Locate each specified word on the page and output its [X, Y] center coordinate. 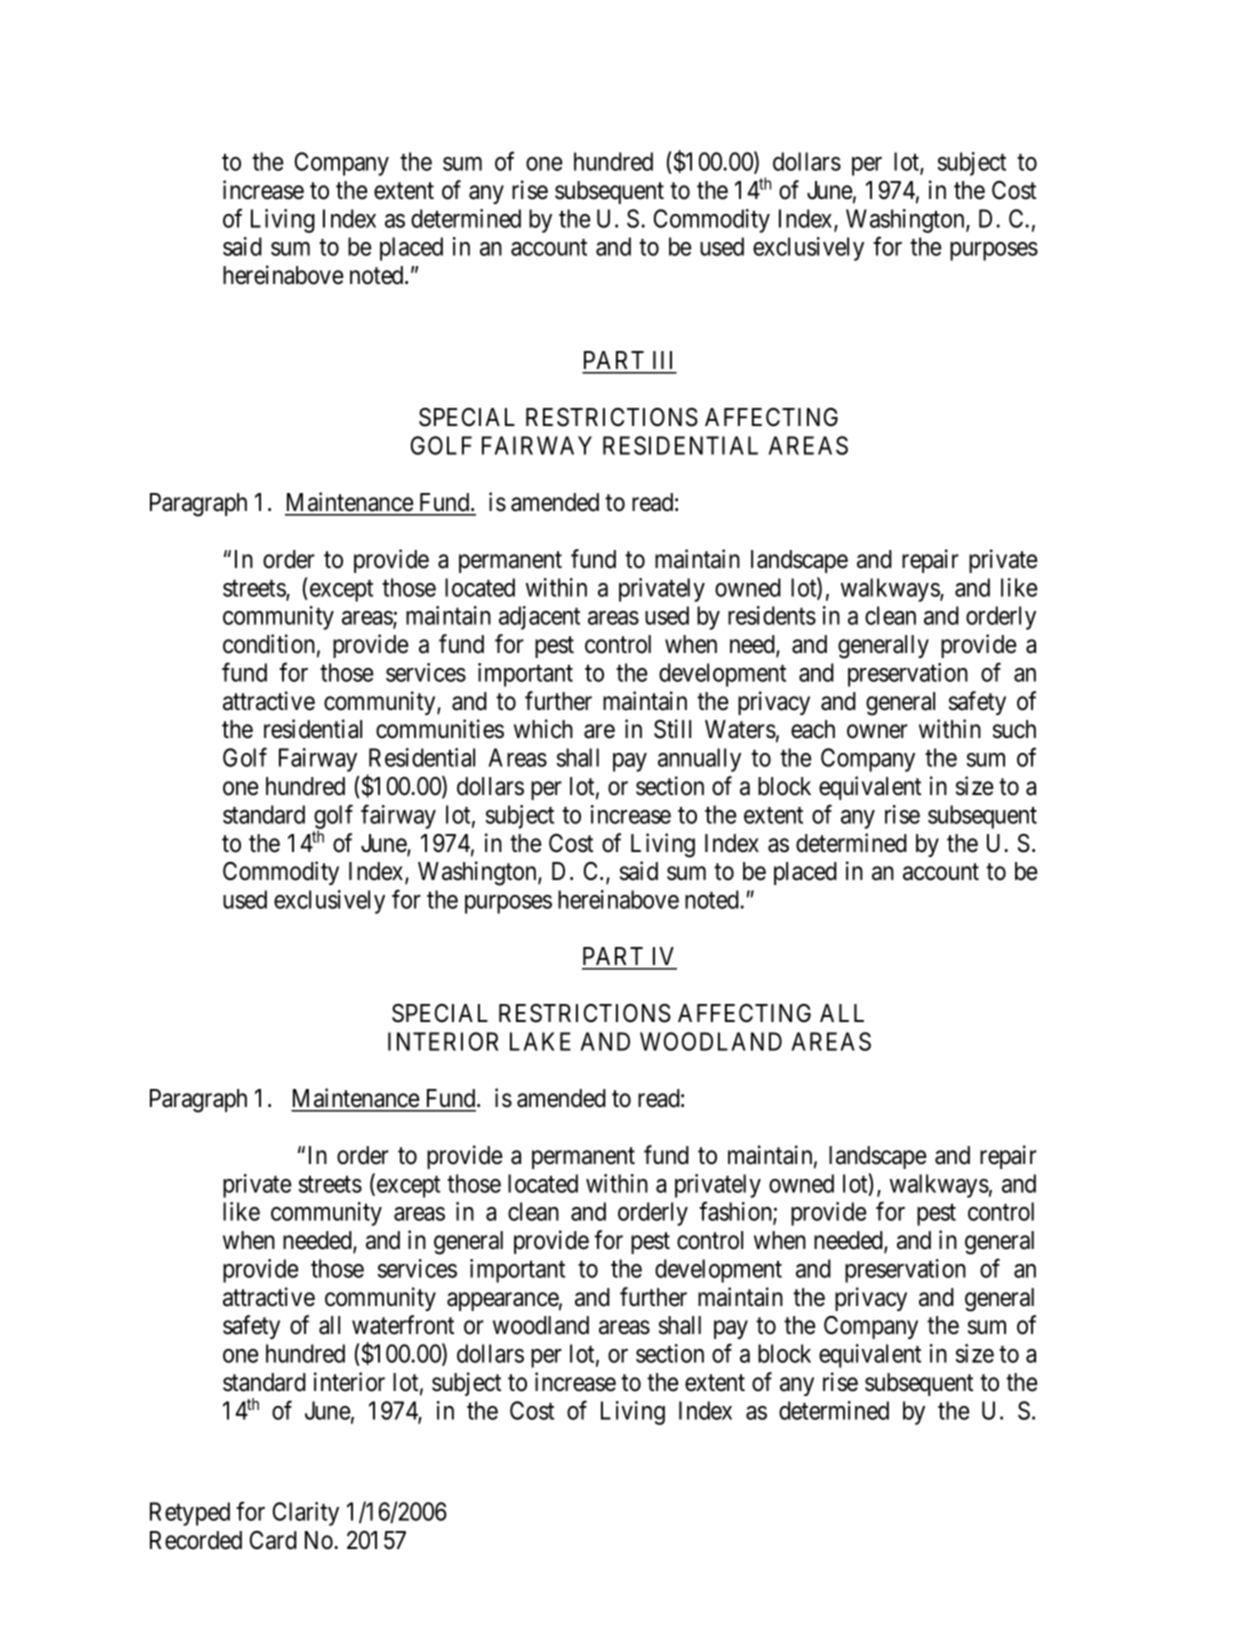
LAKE [540, 1041]
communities [440, 729]
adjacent [539, 618]
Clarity [306, 1514]
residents [772, 615]
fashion [736, 1213]
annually [699, 760]
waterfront [403, 1325]
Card [273, 1540]
